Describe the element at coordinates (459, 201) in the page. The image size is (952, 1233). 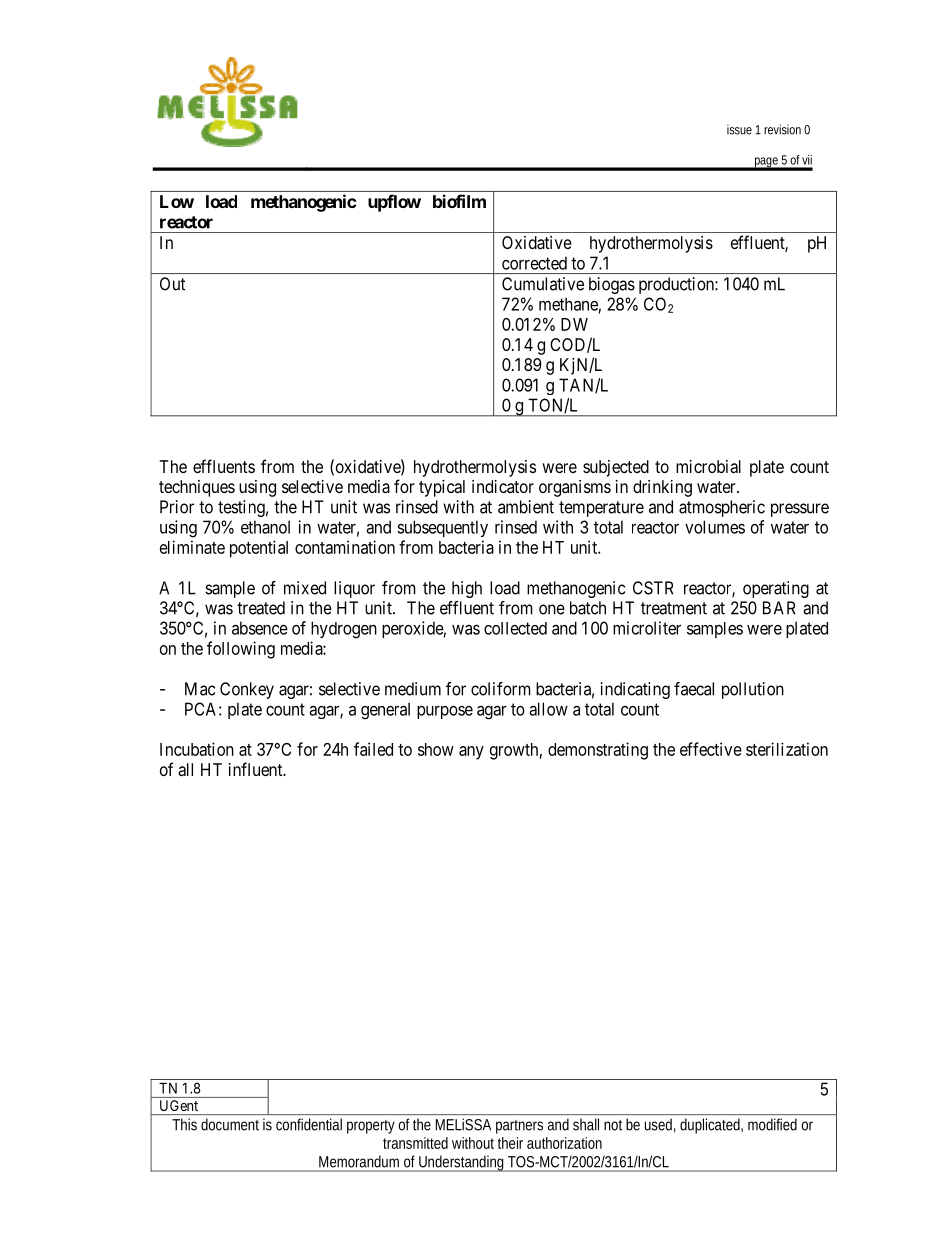
I see `biofilm` at that location.
